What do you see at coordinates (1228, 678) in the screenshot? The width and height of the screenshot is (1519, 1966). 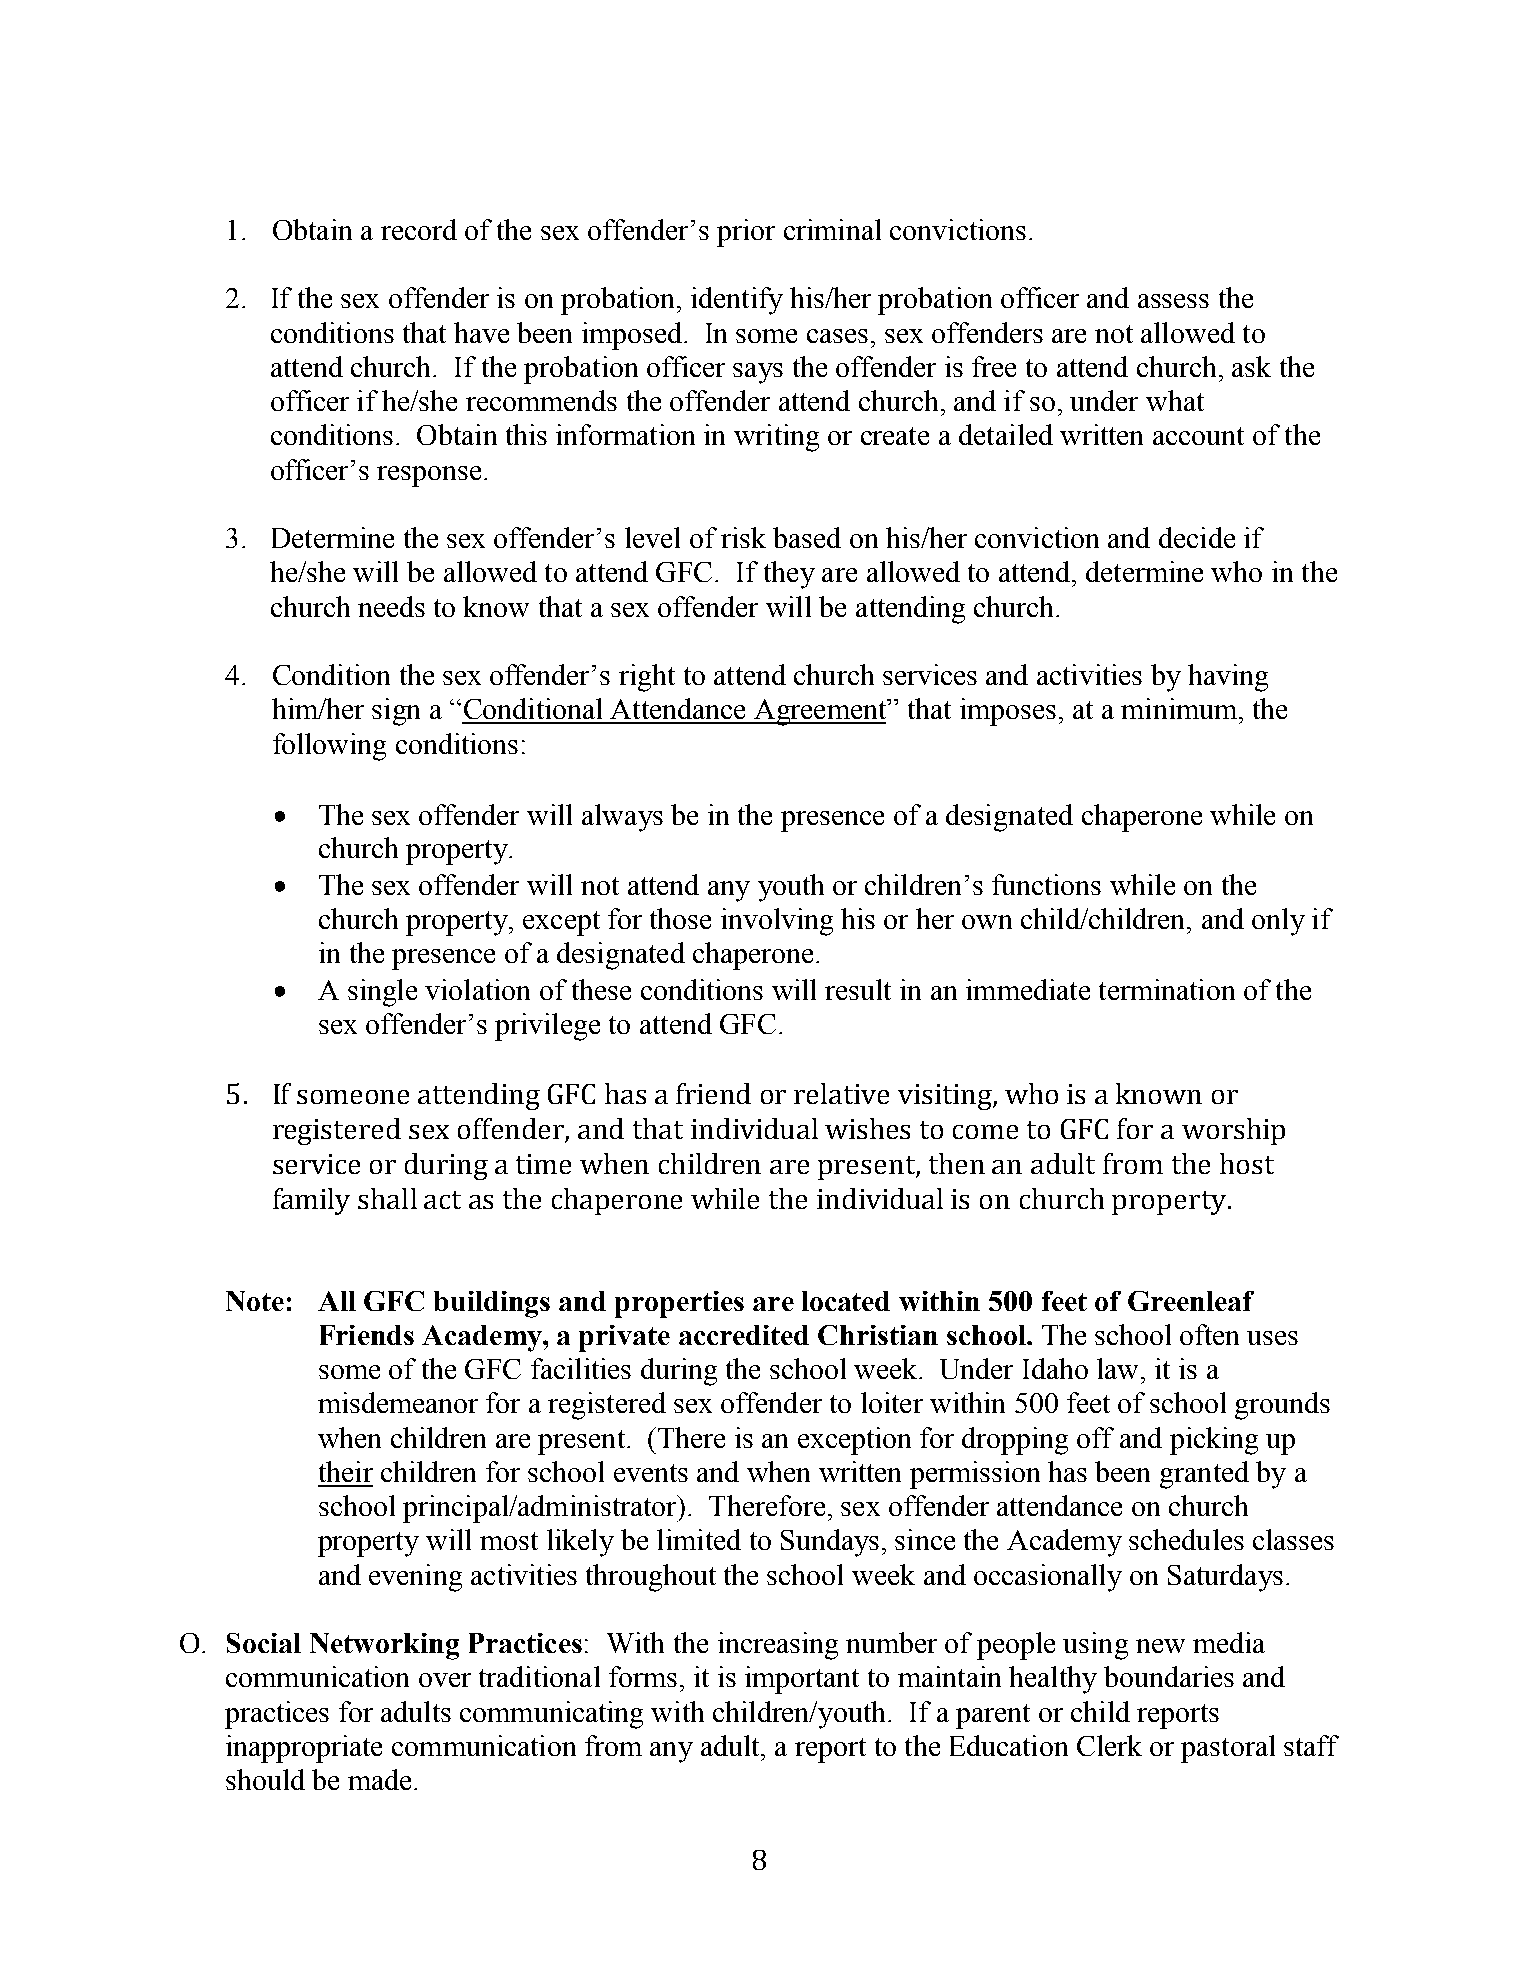 I see `having` at bounding box center [1228, 678].
